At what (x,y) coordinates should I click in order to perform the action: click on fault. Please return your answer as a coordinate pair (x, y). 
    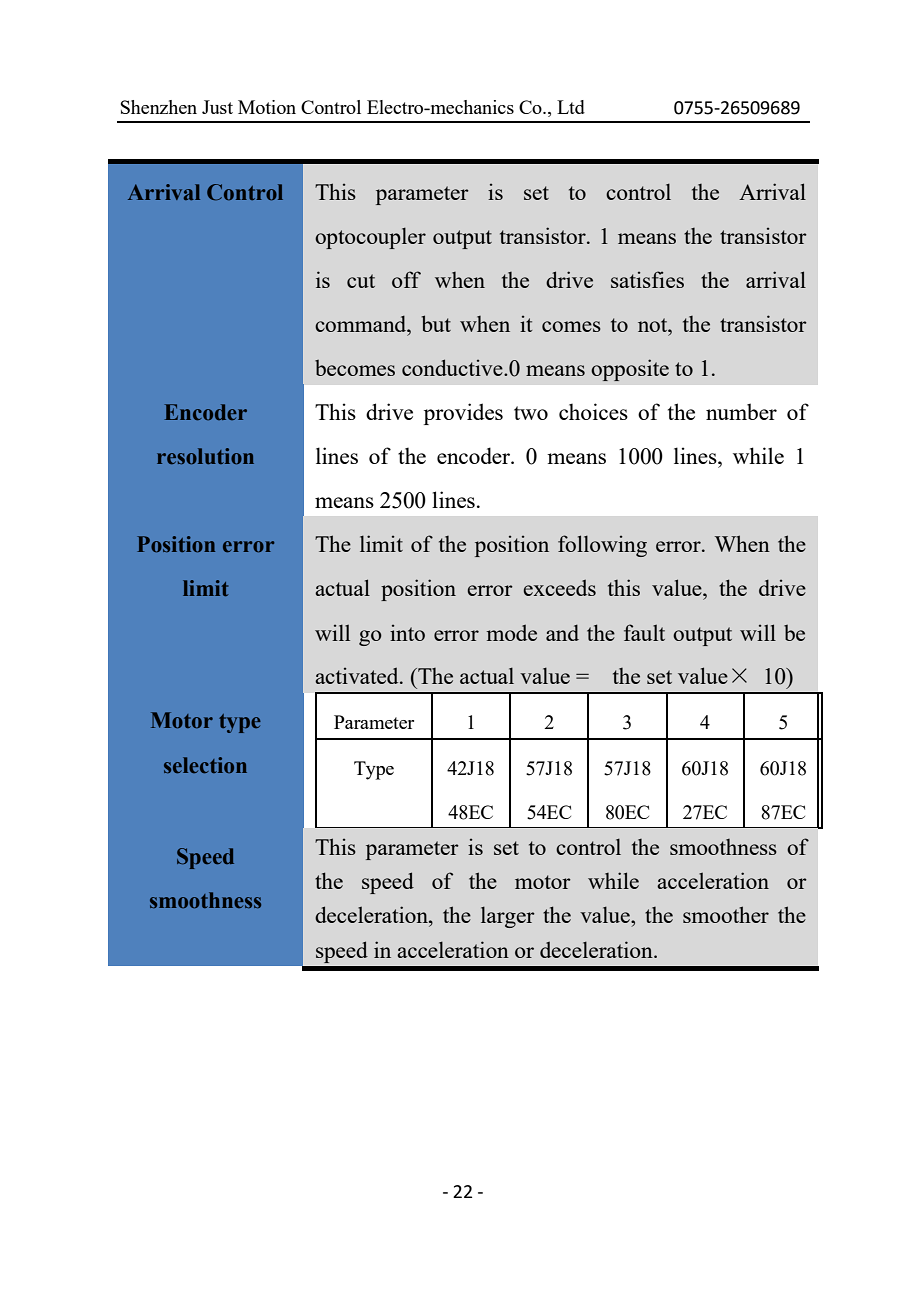
    Looking at the image, I should click on (644, 632).
